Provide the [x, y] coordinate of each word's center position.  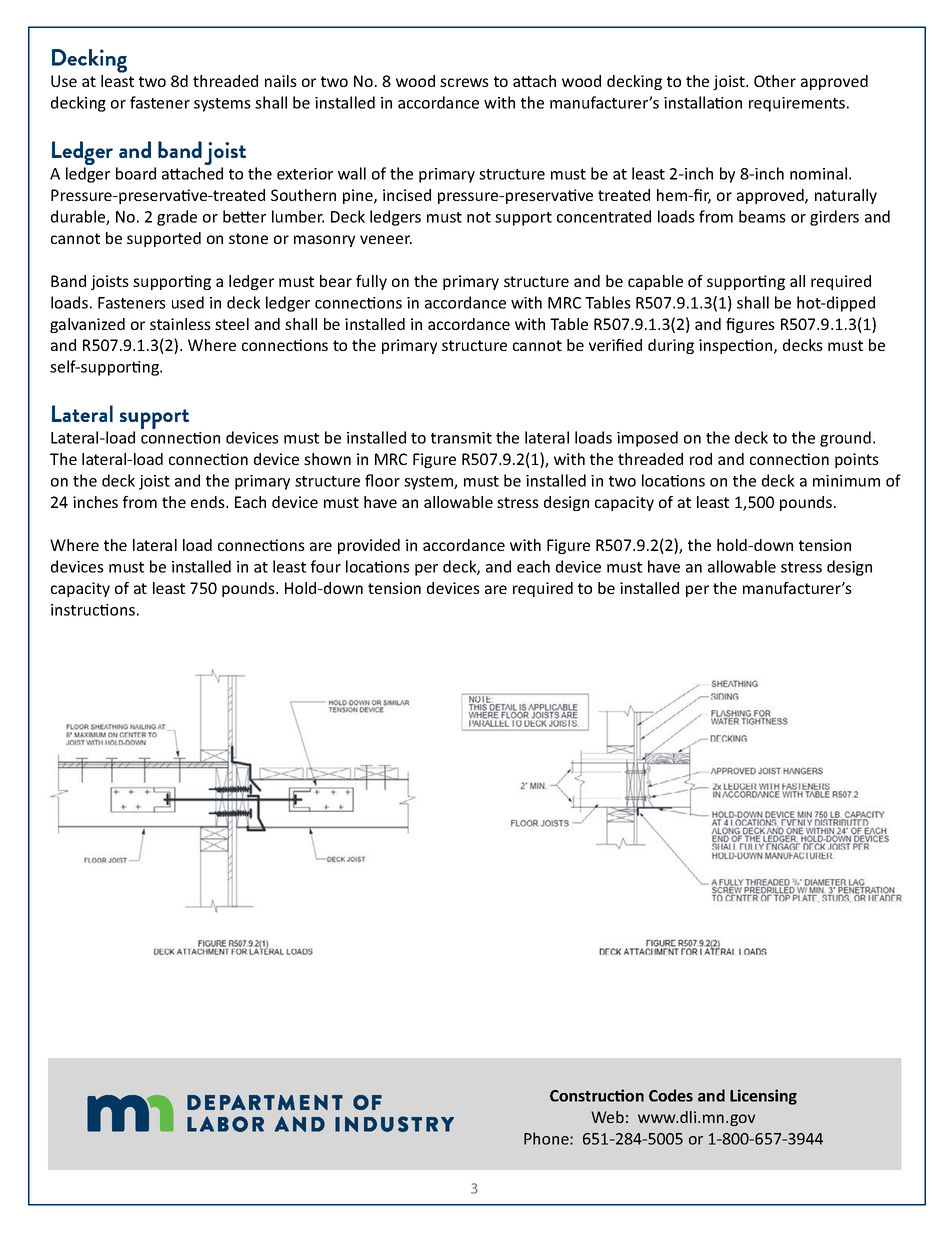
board [136, 173]
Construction [597, 1095]
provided [369, 546]
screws [464, 82]
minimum [846, 481]
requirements [798, 104]
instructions [93, 610]
